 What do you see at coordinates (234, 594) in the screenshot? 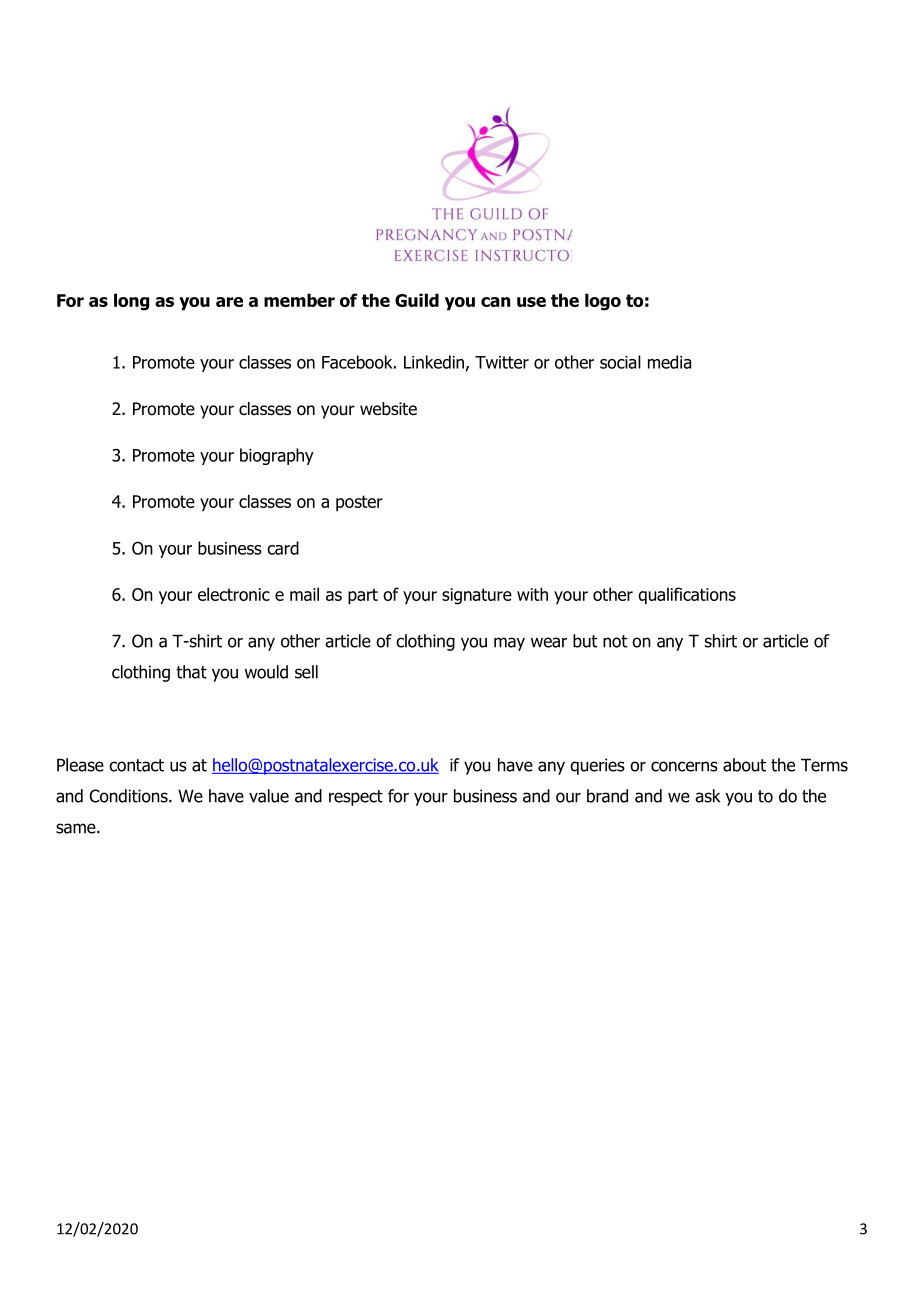
I see `electronic` at bounding box center [234, 594].
